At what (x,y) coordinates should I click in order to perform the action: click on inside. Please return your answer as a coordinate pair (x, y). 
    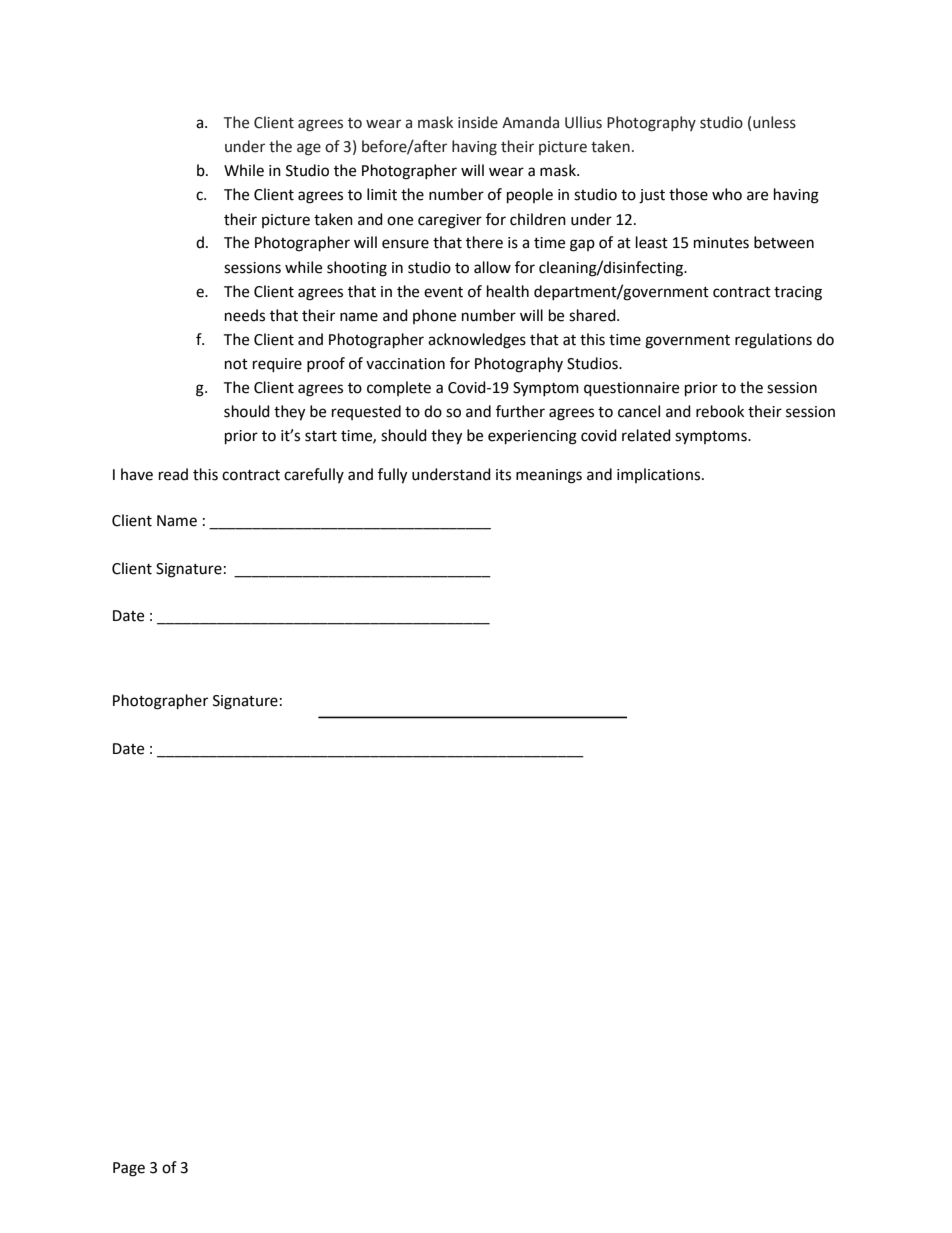
    Looking at the image, I should click on (478, 122).
